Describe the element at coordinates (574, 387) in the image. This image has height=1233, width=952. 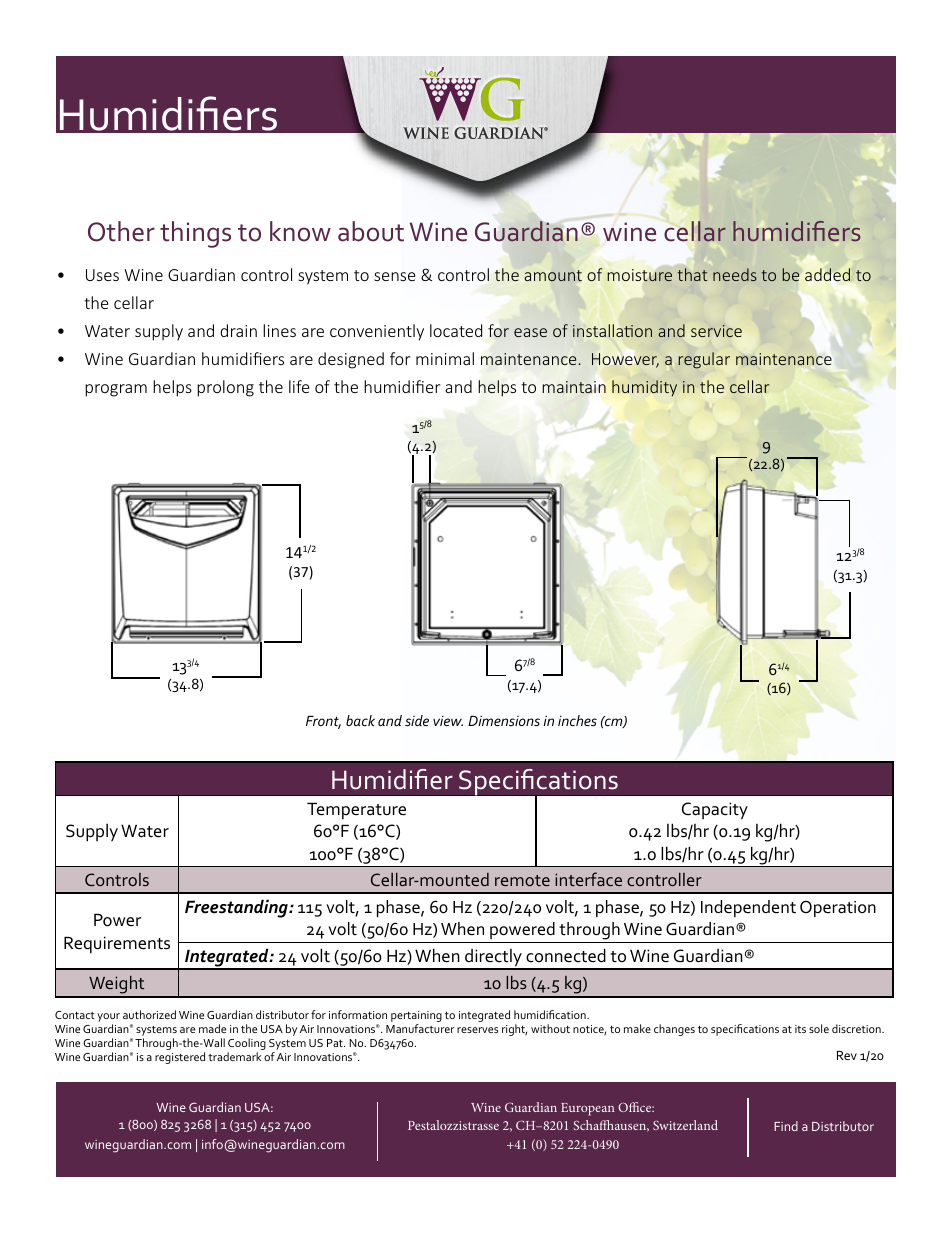
I see `maintain` at that location.
